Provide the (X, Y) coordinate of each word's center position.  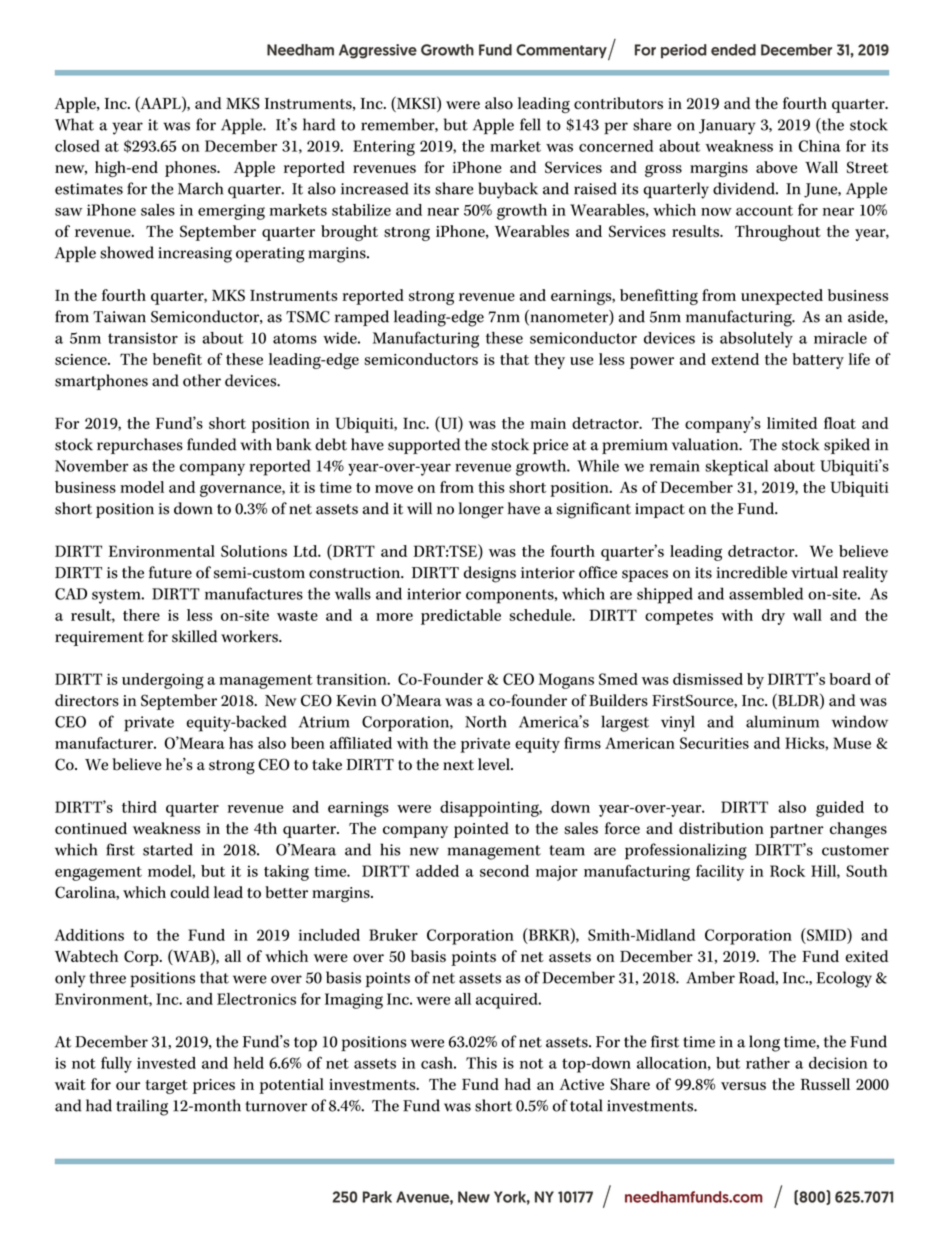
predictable (461, 617)
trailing (142, 1107)
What (74, 124)
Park (377, 1197)
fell (530, 124)
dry (773, 617)
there (141, 615)
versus (743, 1086)
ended (733, 50)
